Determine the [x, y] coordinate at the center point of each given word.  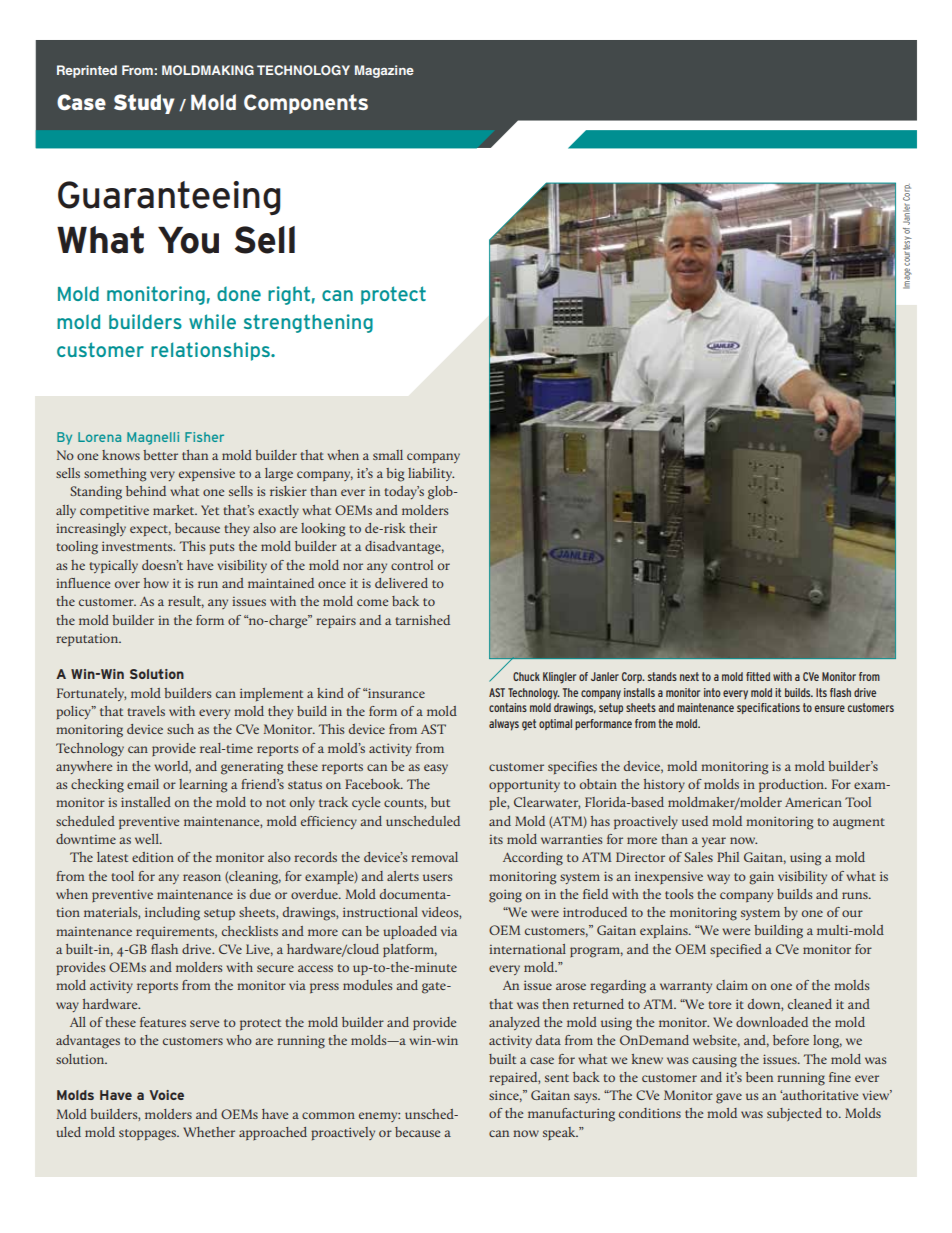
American [813, 802]
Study [144, 104]
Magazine [384, 71]
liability [431, 474]
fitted [758, 676]
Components [306, 104]
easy [436, 769]
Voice [166, 1095]
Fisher [204, 437]
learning [203, 786]
